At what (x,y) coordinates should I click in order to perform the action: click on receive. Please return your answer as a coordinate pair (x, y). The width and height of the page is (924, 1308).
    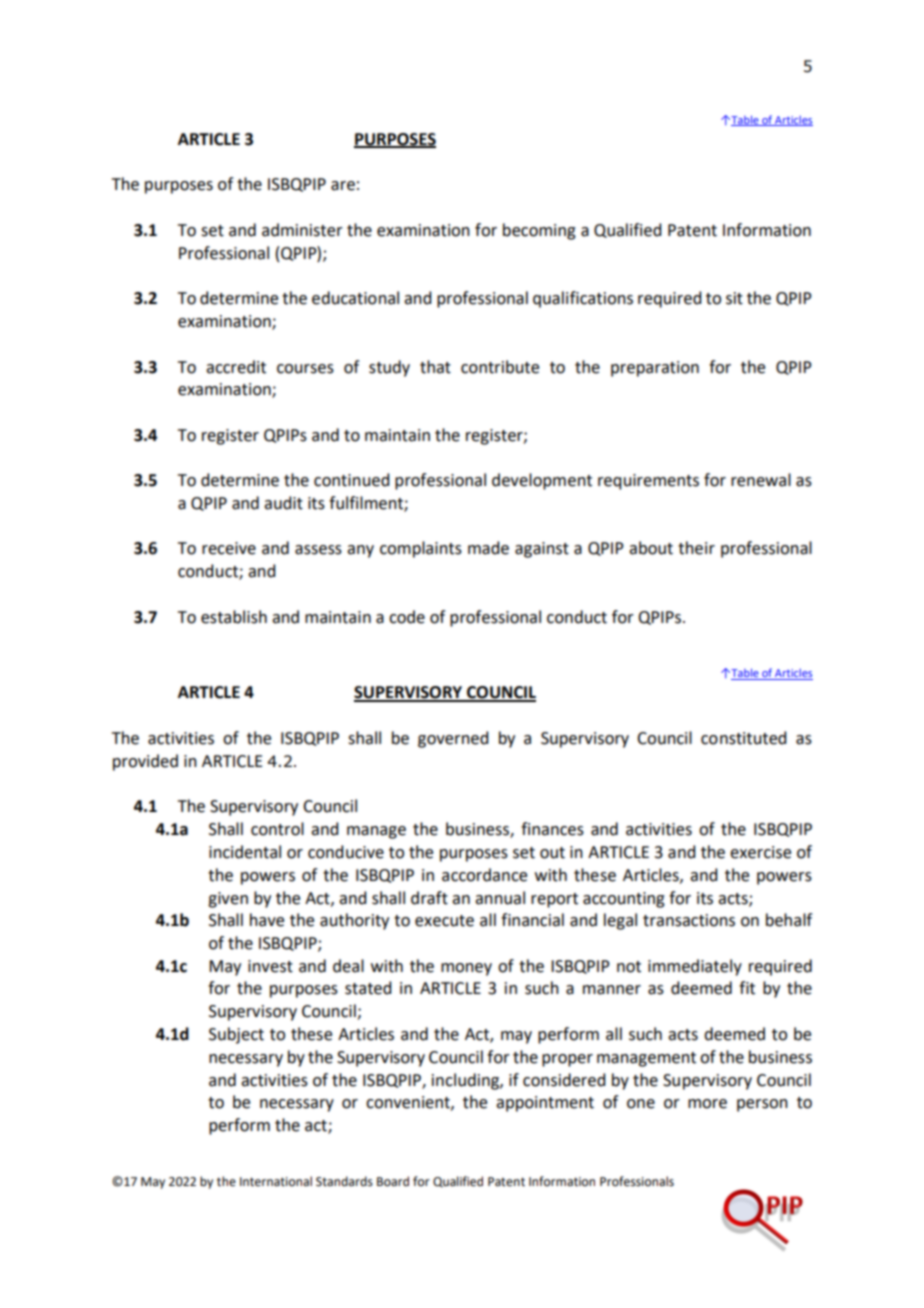
    Looking at the image, I should click on (229, 548).
